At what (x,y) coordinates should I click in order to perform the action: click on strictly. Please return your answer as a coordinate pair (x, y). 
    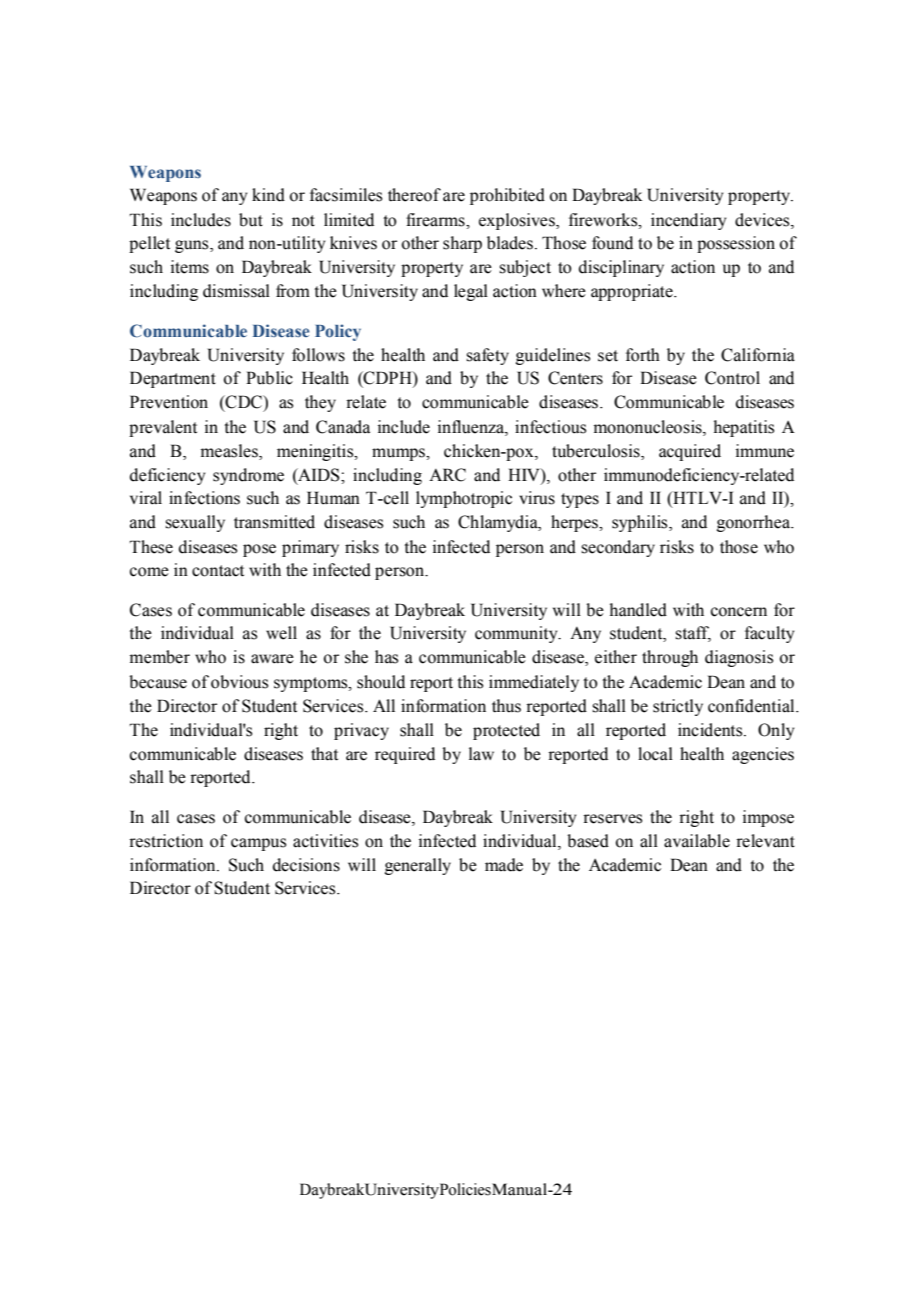
    Looking at the image, I should click on (678, 707).
